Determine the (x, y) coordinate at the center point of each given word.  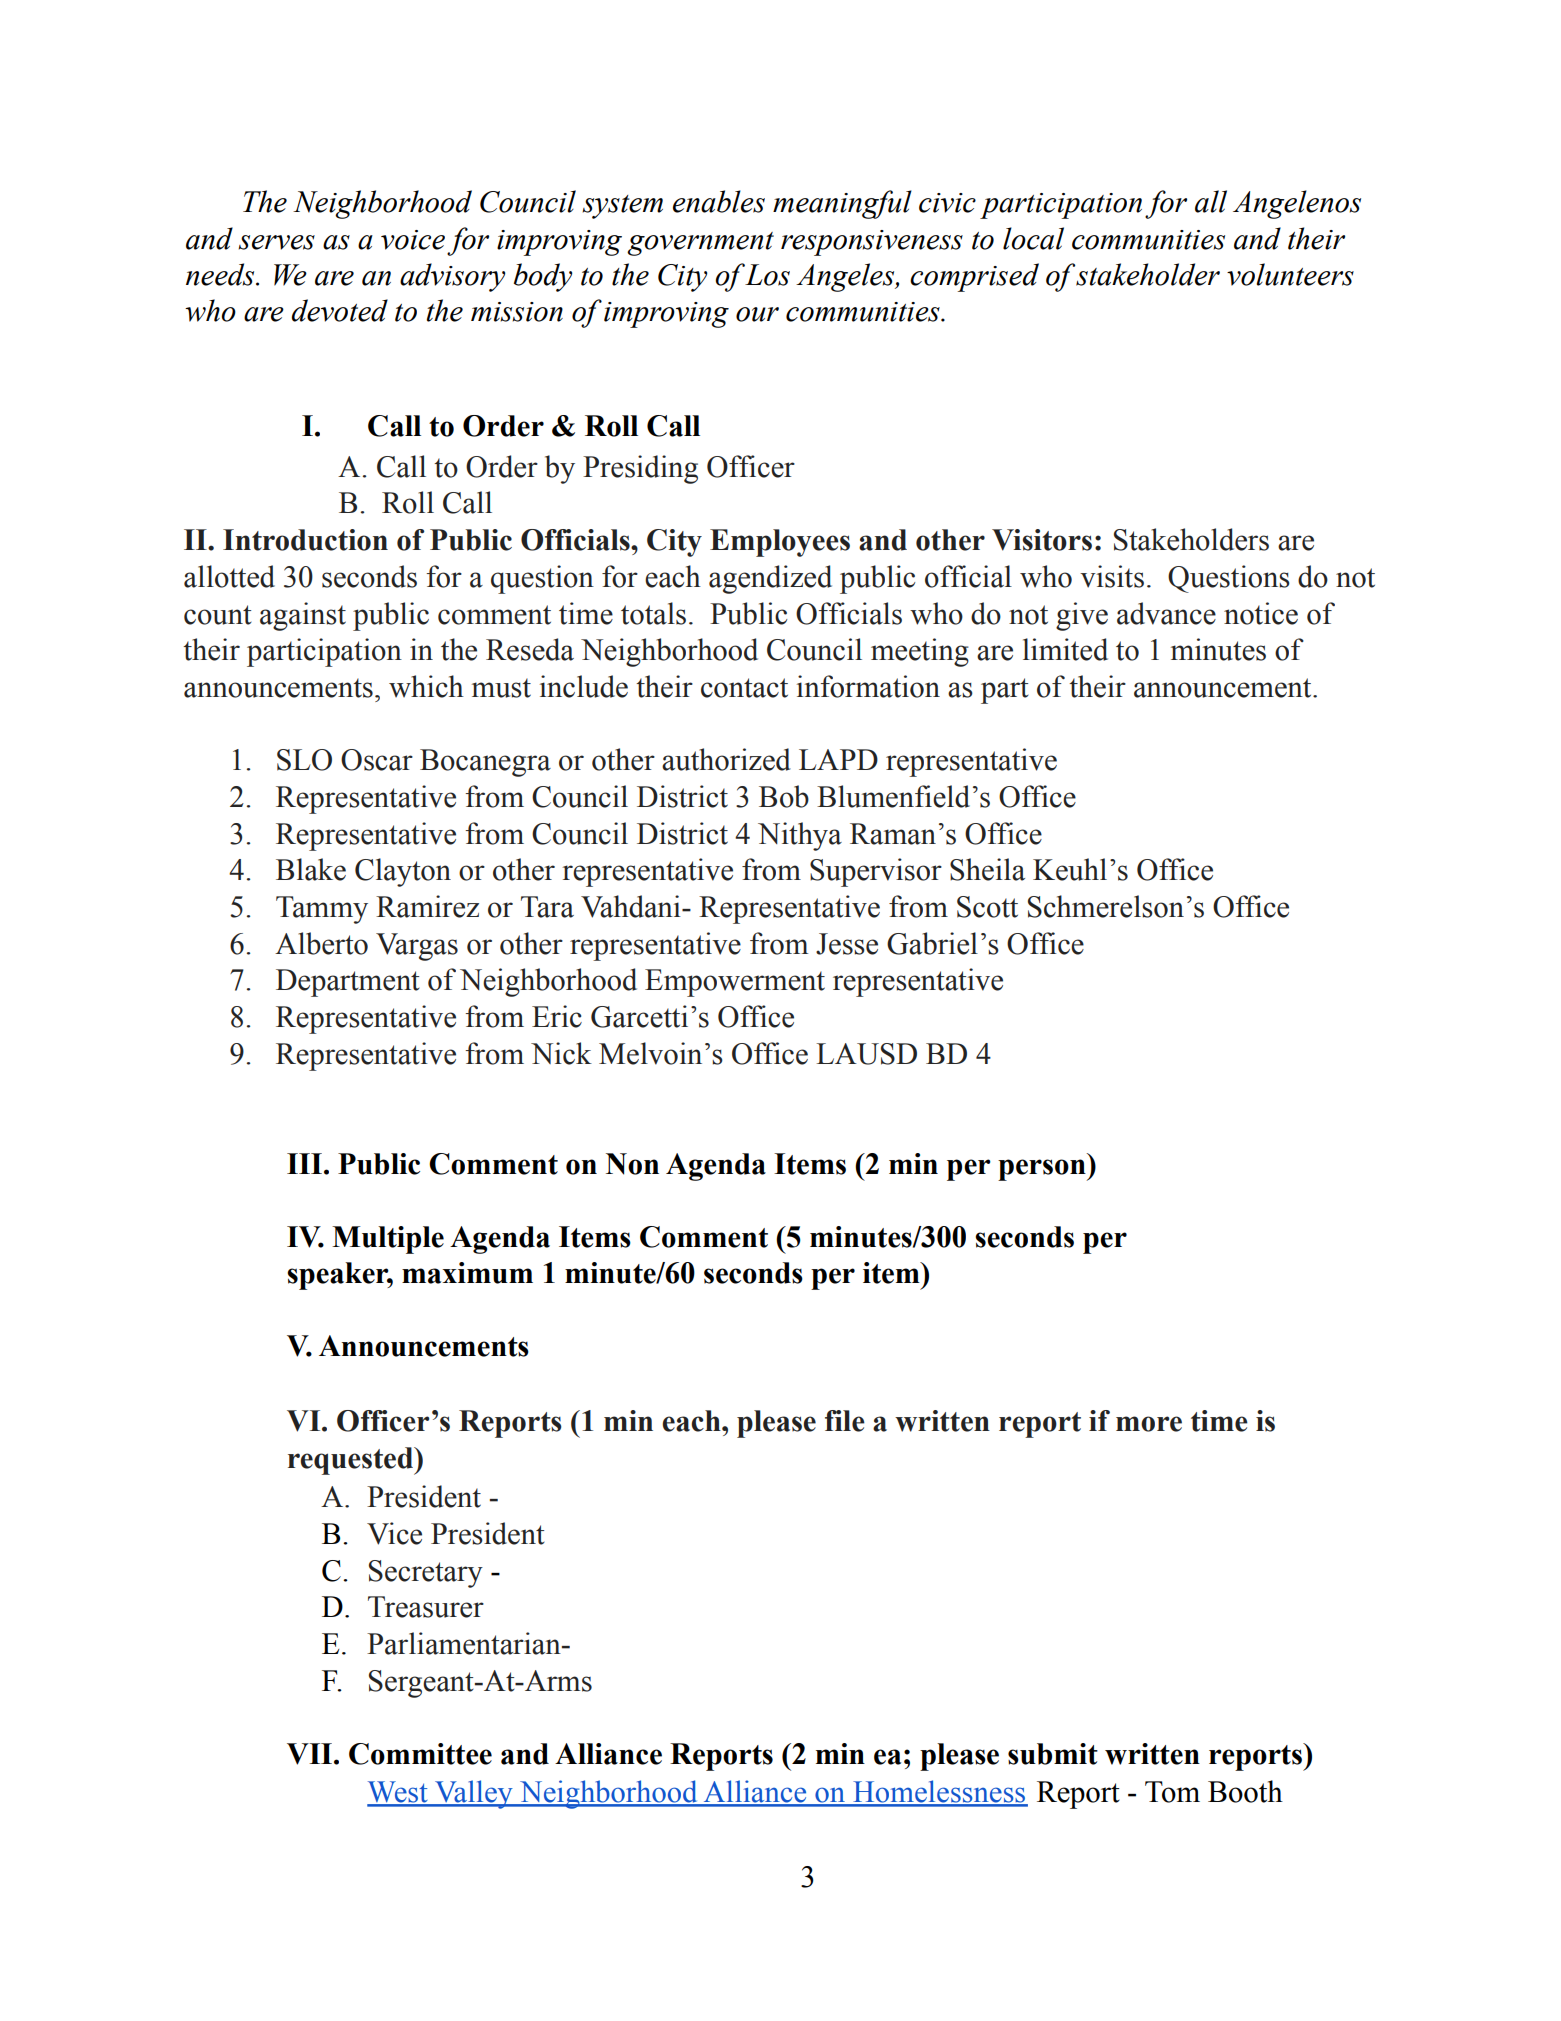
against (303, 616)
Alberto (321, 943)
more (1149, 1424)
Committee (420, 1754)
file (845, 1421)
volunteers (1290, 274)
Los (767, 275)
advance (1166, 613)
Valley (474, 1794)
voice (413, 240)
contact (744, 688)
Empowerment (735, 983)
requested (352, 1461)
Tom (1172, 1792)
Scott (987, 907)
